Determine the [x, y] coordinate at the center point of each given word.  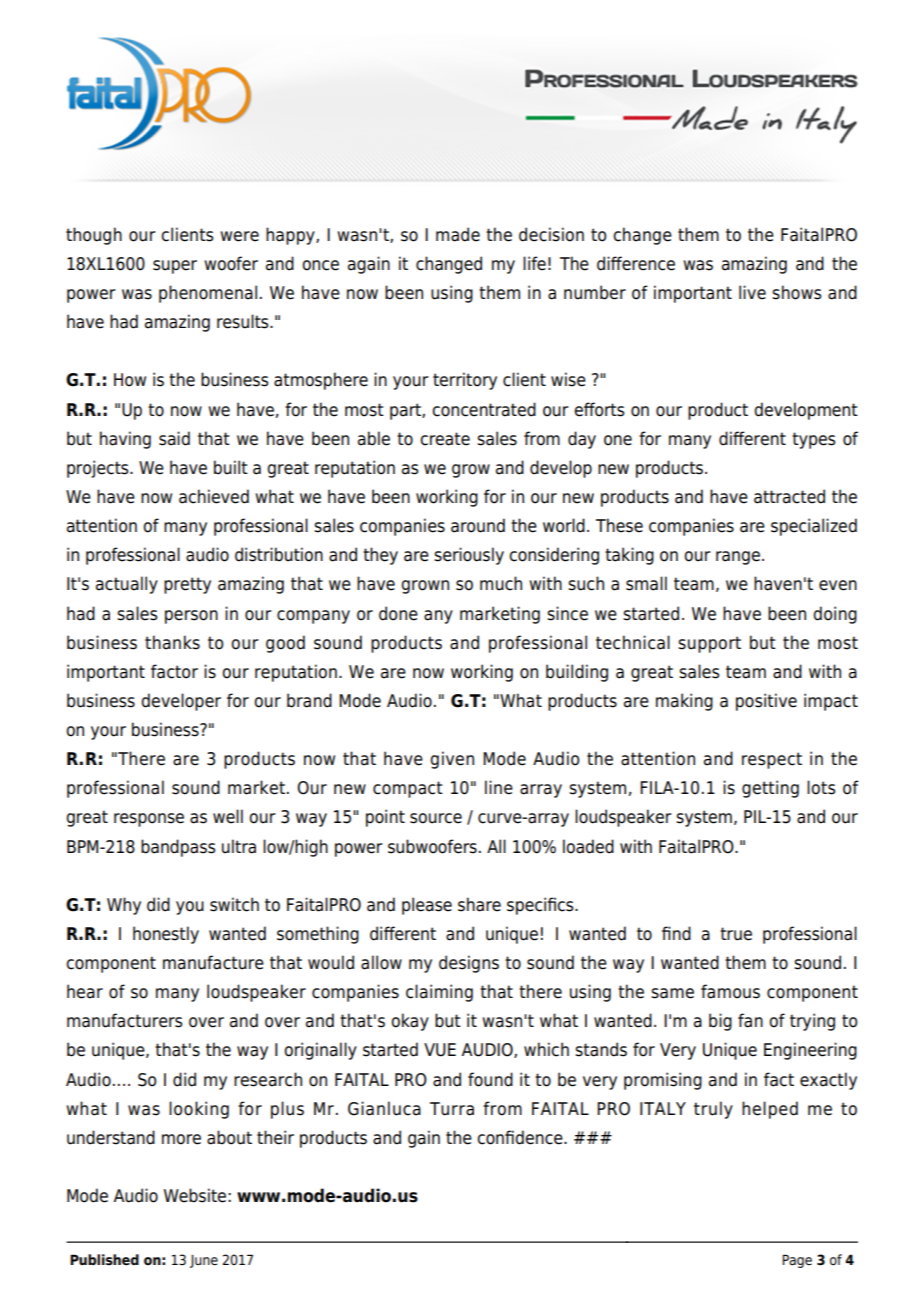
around [478, 525]
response [149, 820]
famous [730, 991]
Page [797, 1261]
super [175, 267]
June [204, 1261]
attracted [789, 496]
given [452, 760]
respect [772, 760]
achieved [214, 496]
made [458, 234]
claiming [439, 993]
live [752, 292]
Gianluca [384, 1108]
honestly [166, 935]
